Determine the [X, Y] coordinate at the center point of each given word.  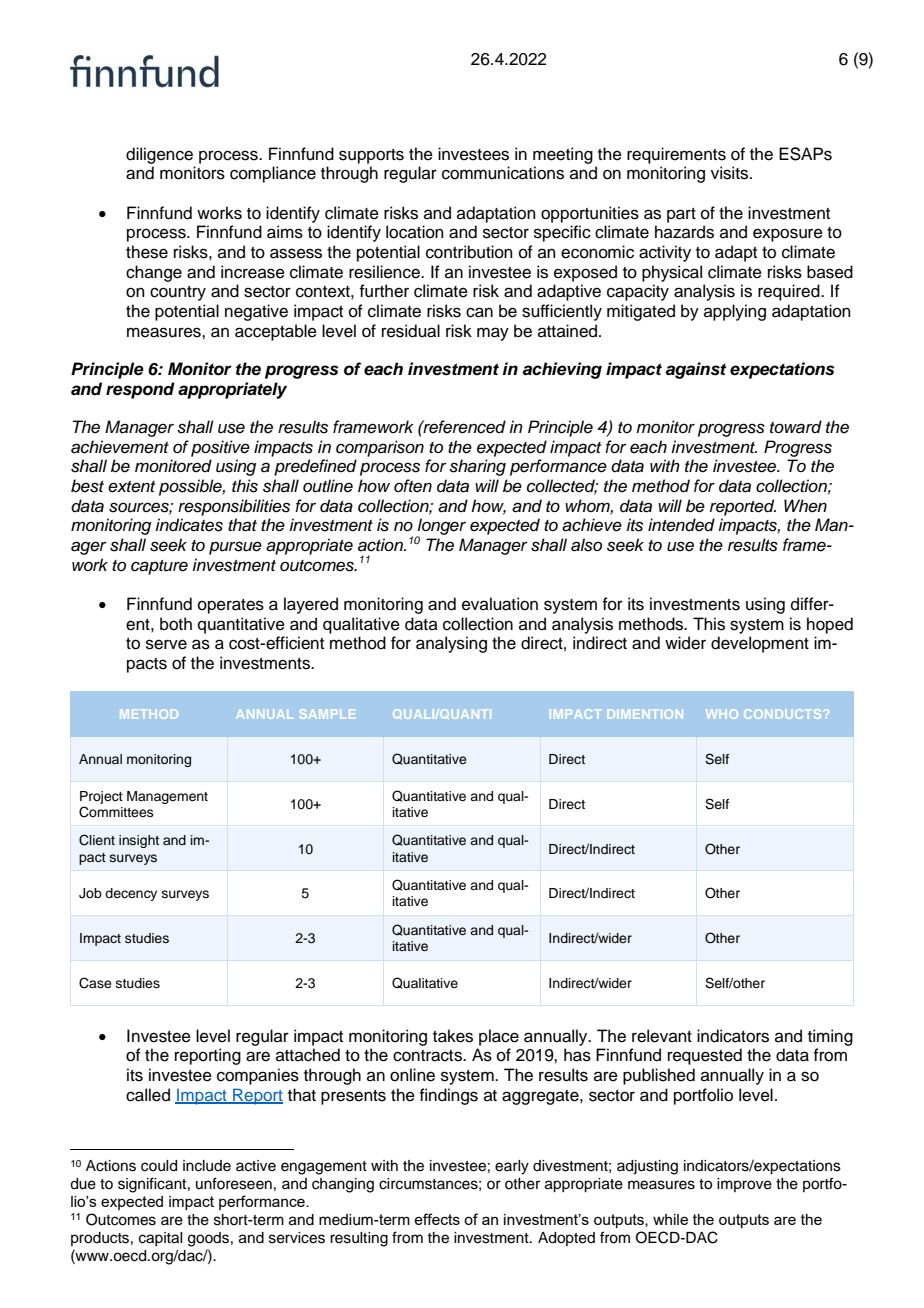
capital [160, 1239]
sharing [477, 467]
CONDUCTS [782, 714]
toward [796, 427]
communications [503, 173]
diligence [159, 155]
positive [220, 448]
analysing [451, 644]
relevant [662, 1036]
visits [731, 173]
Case [95, 983]
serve [166, 644]
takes [453, 1036]
